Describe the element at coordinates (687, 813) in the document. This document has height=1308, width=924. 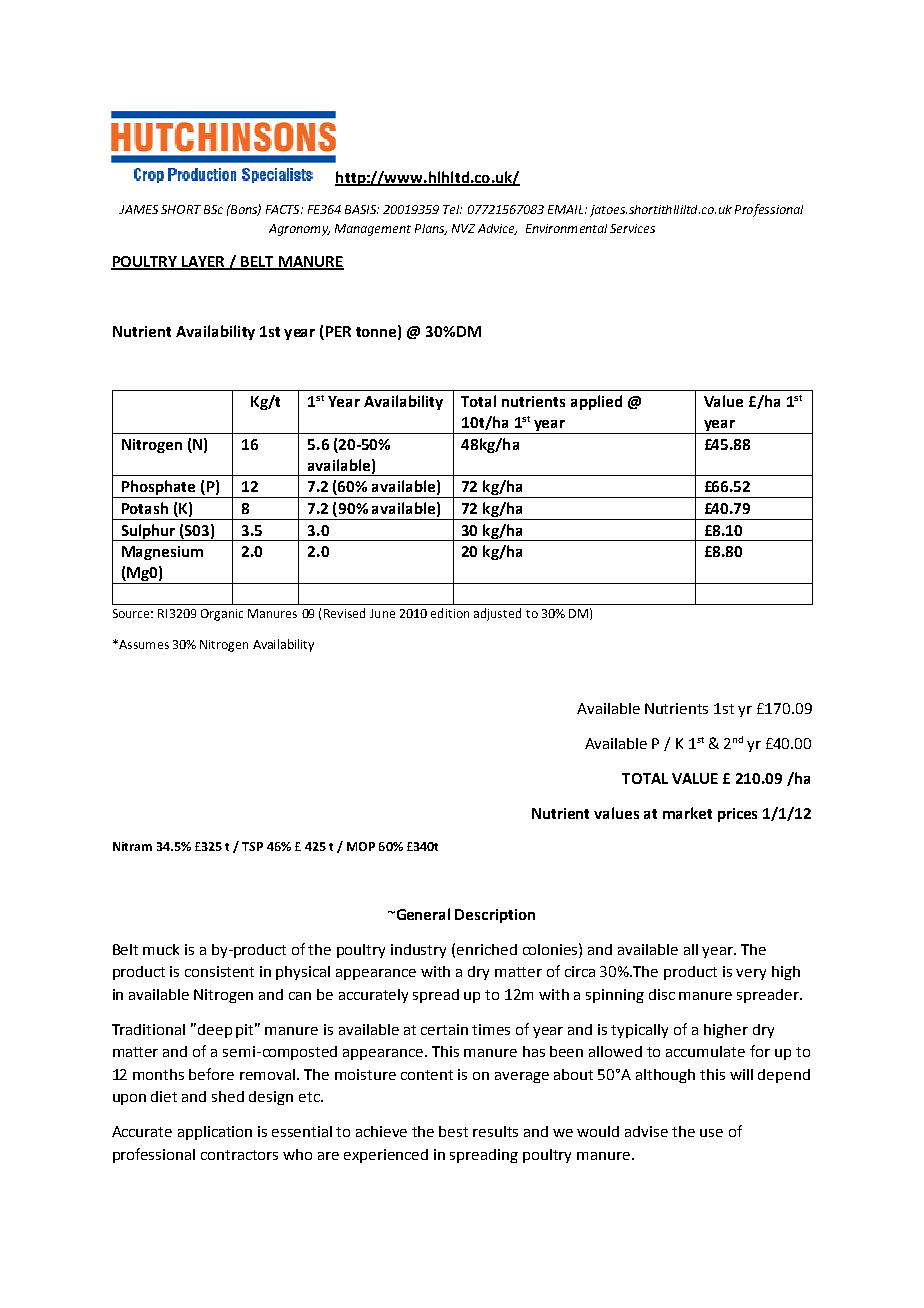
I see `market` at that location.
